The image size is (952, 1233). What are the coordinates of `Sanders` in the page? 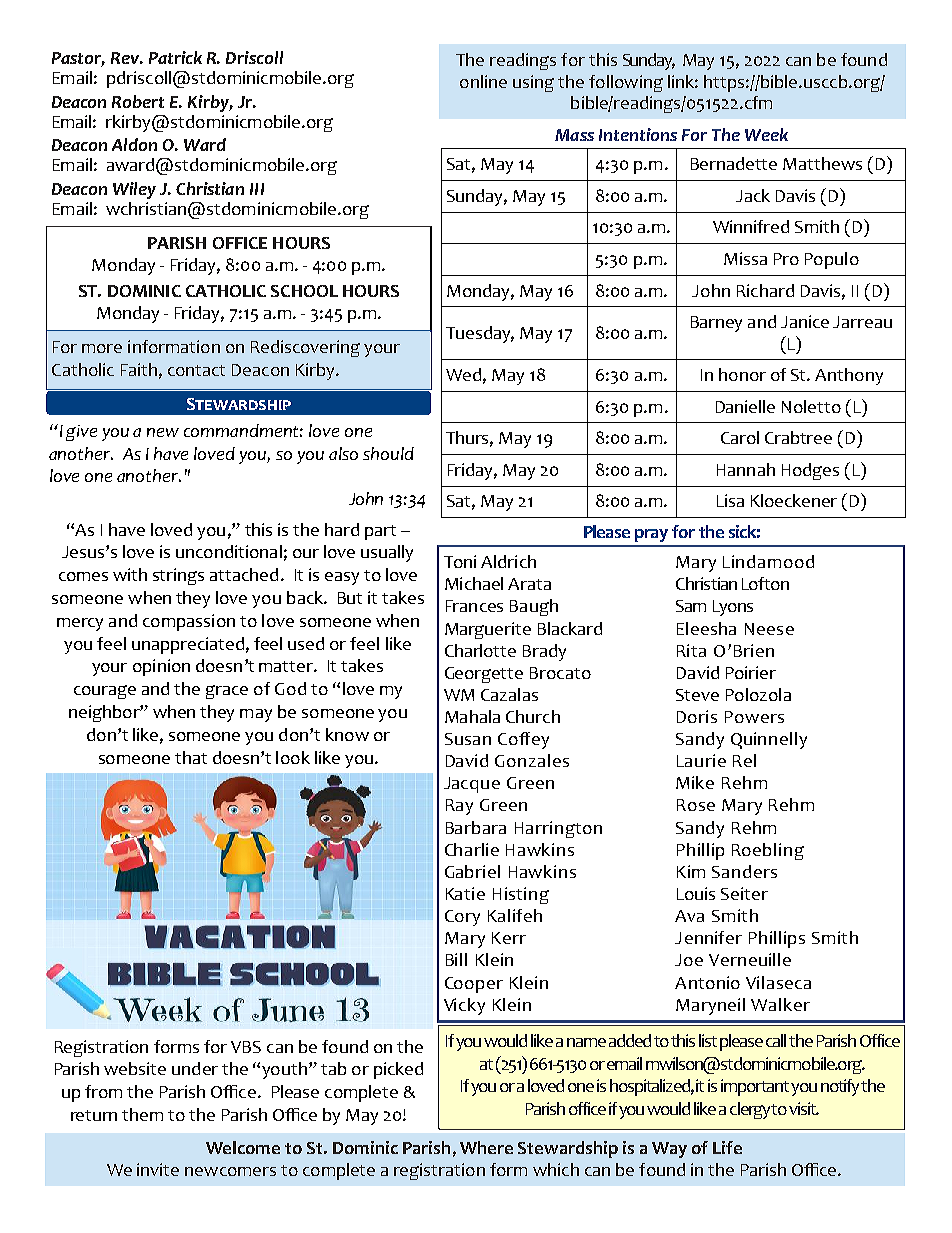 It's located at (744, 871).
